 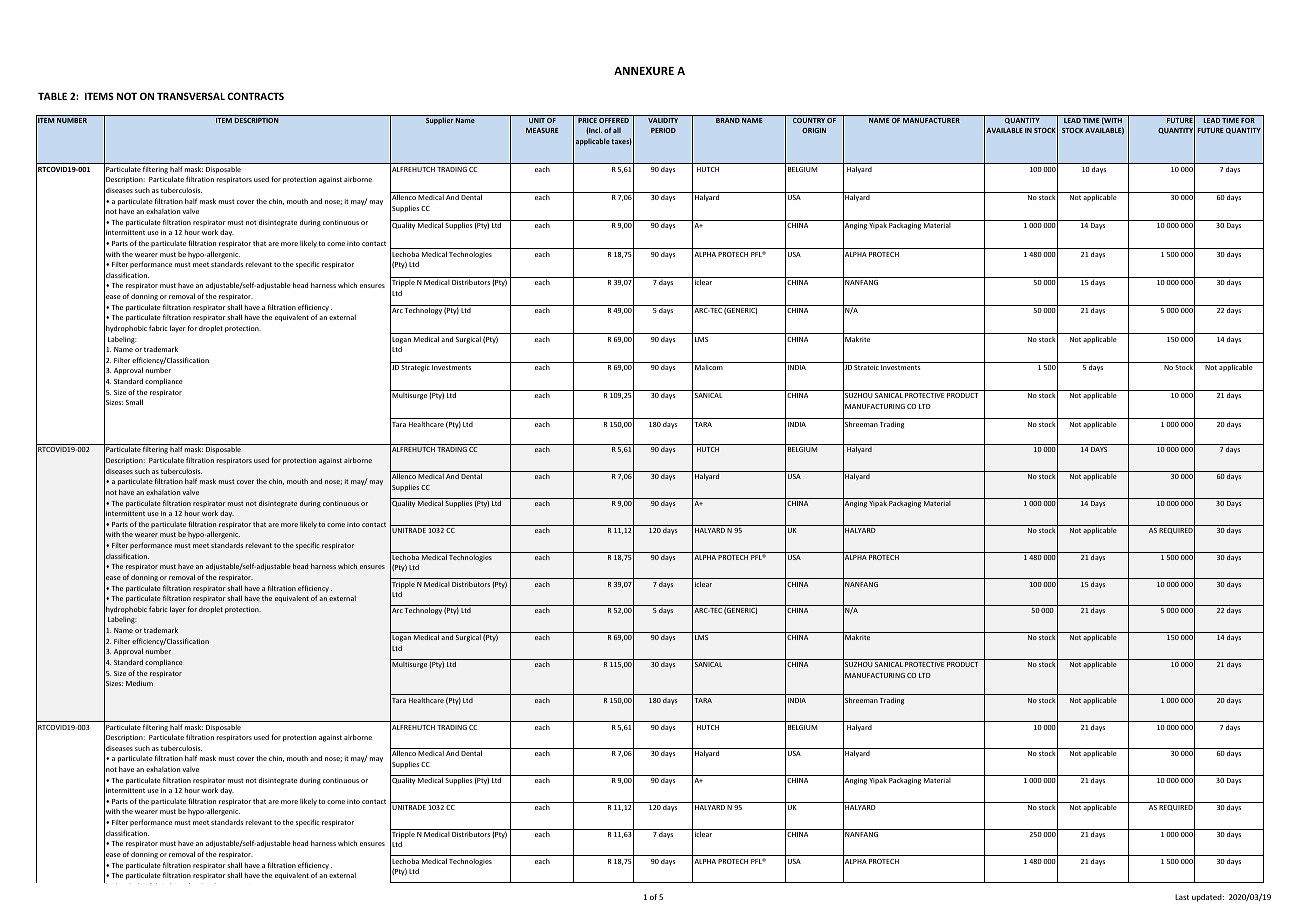 I want to click on ORIGIN, so click(x=814, y=130).
